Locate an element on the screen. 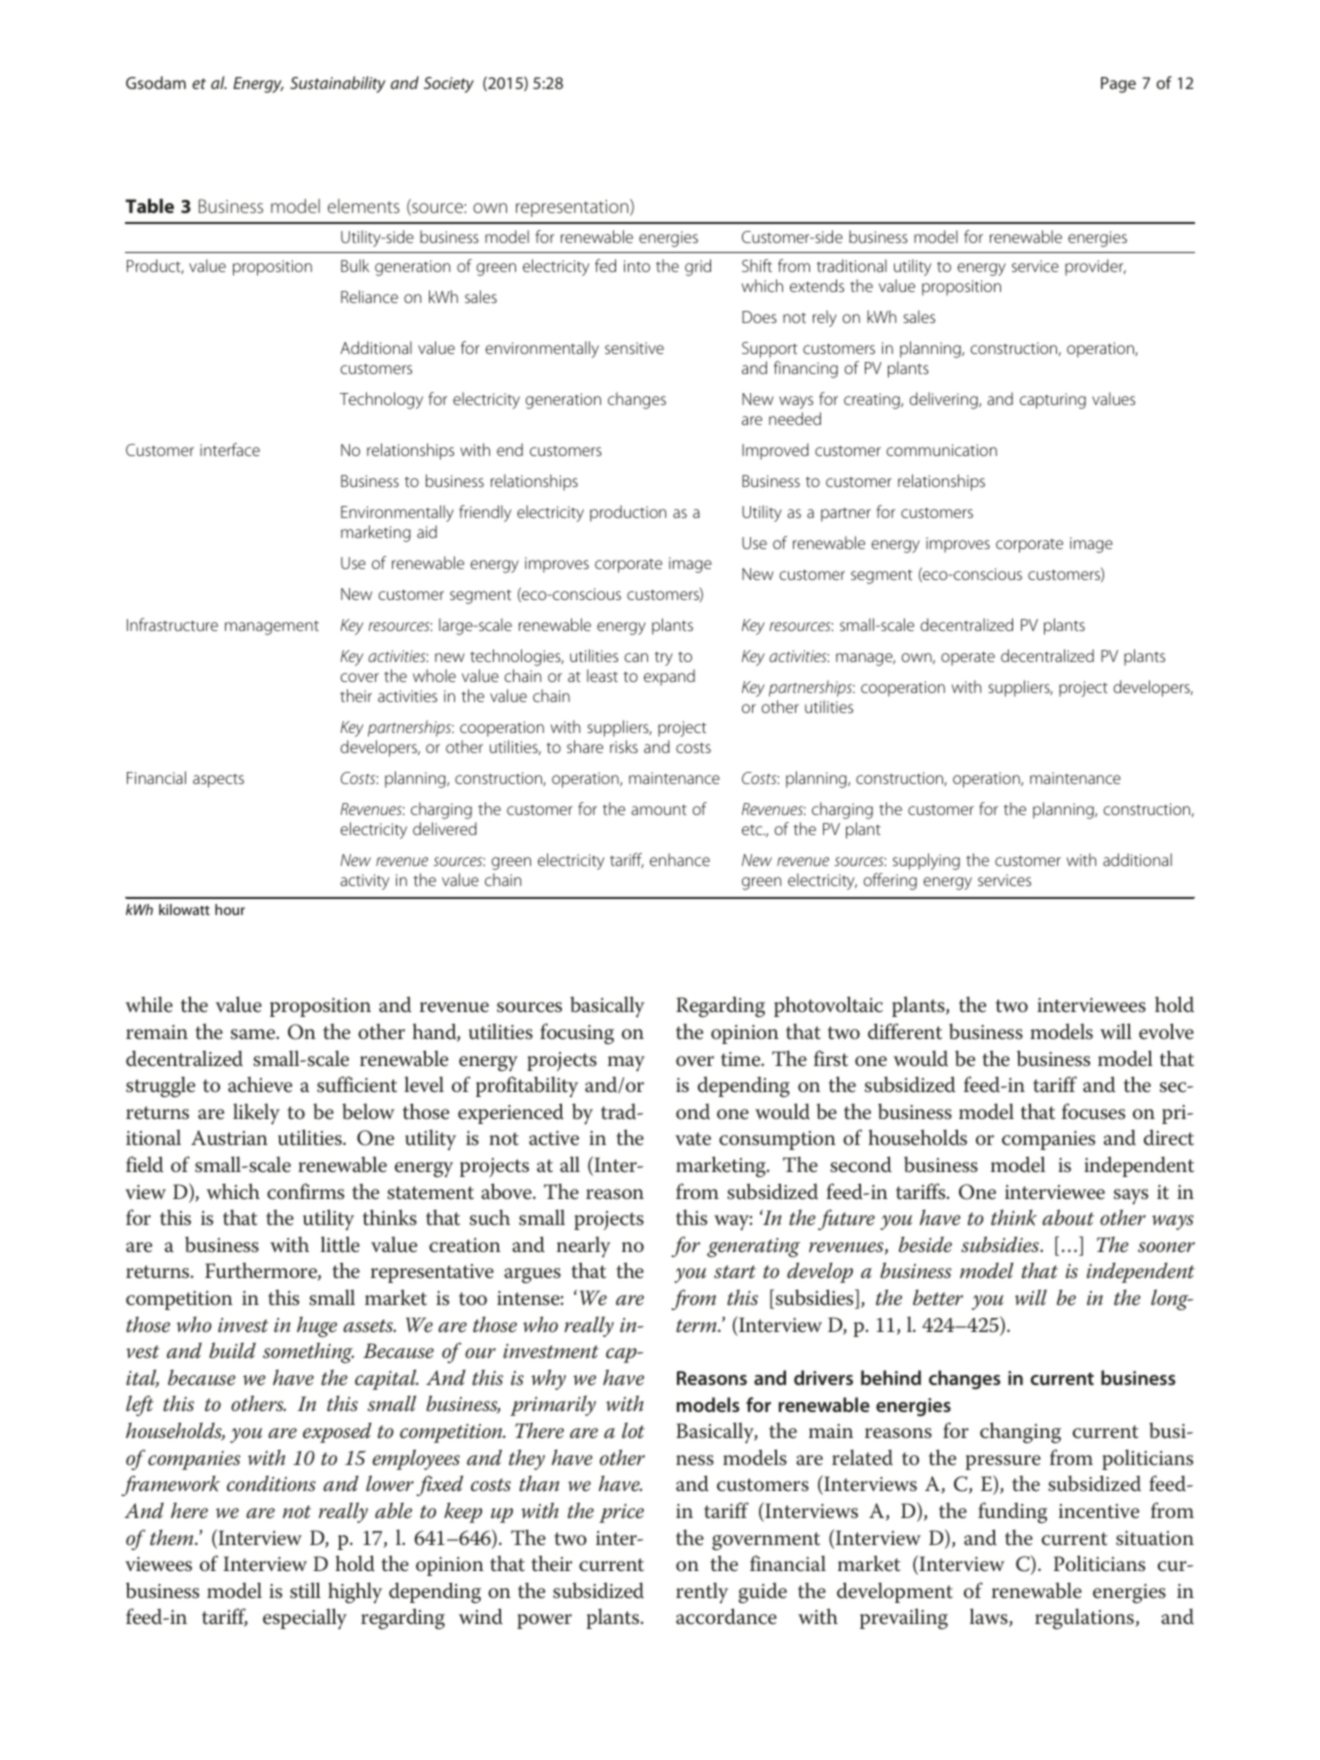 The width and height of the screenshot is (1320, 1760). still is located at coordinates (305, 1590).
